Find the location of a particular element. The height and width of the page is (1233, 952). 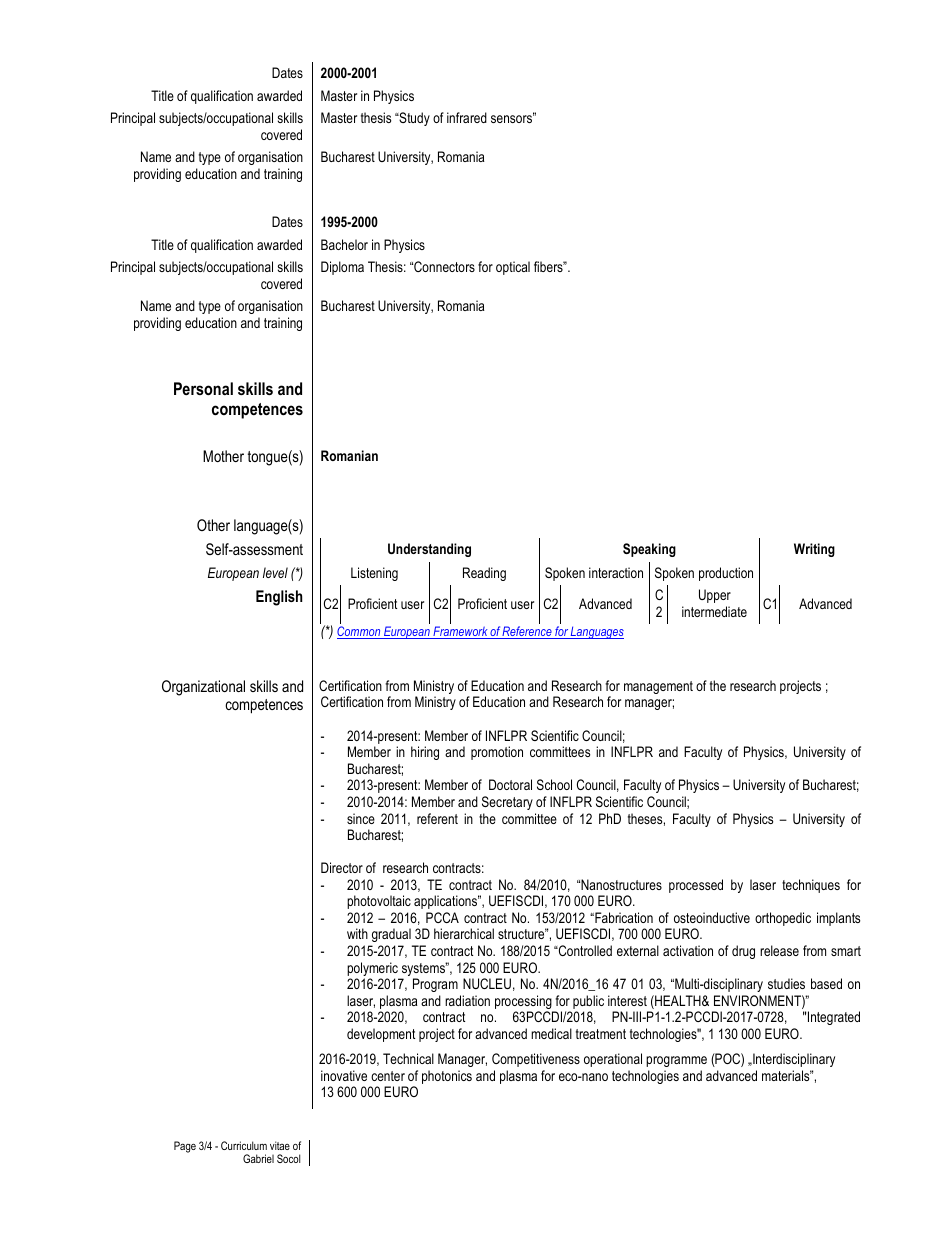

Personal is located at coordinates (203, 388).
